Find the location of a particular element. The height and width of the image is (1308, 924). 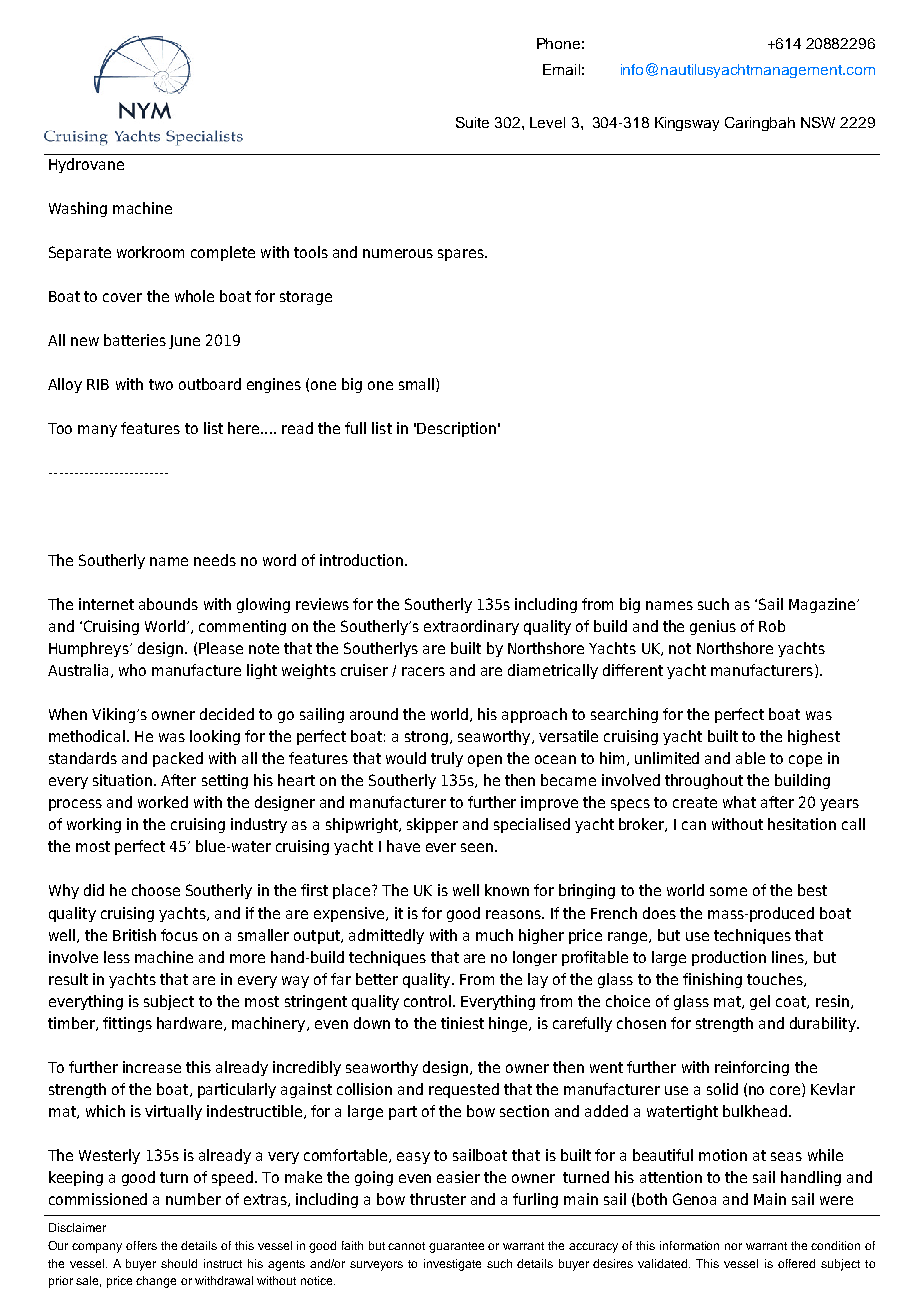

offered is located at coordinates (796, 1263).
